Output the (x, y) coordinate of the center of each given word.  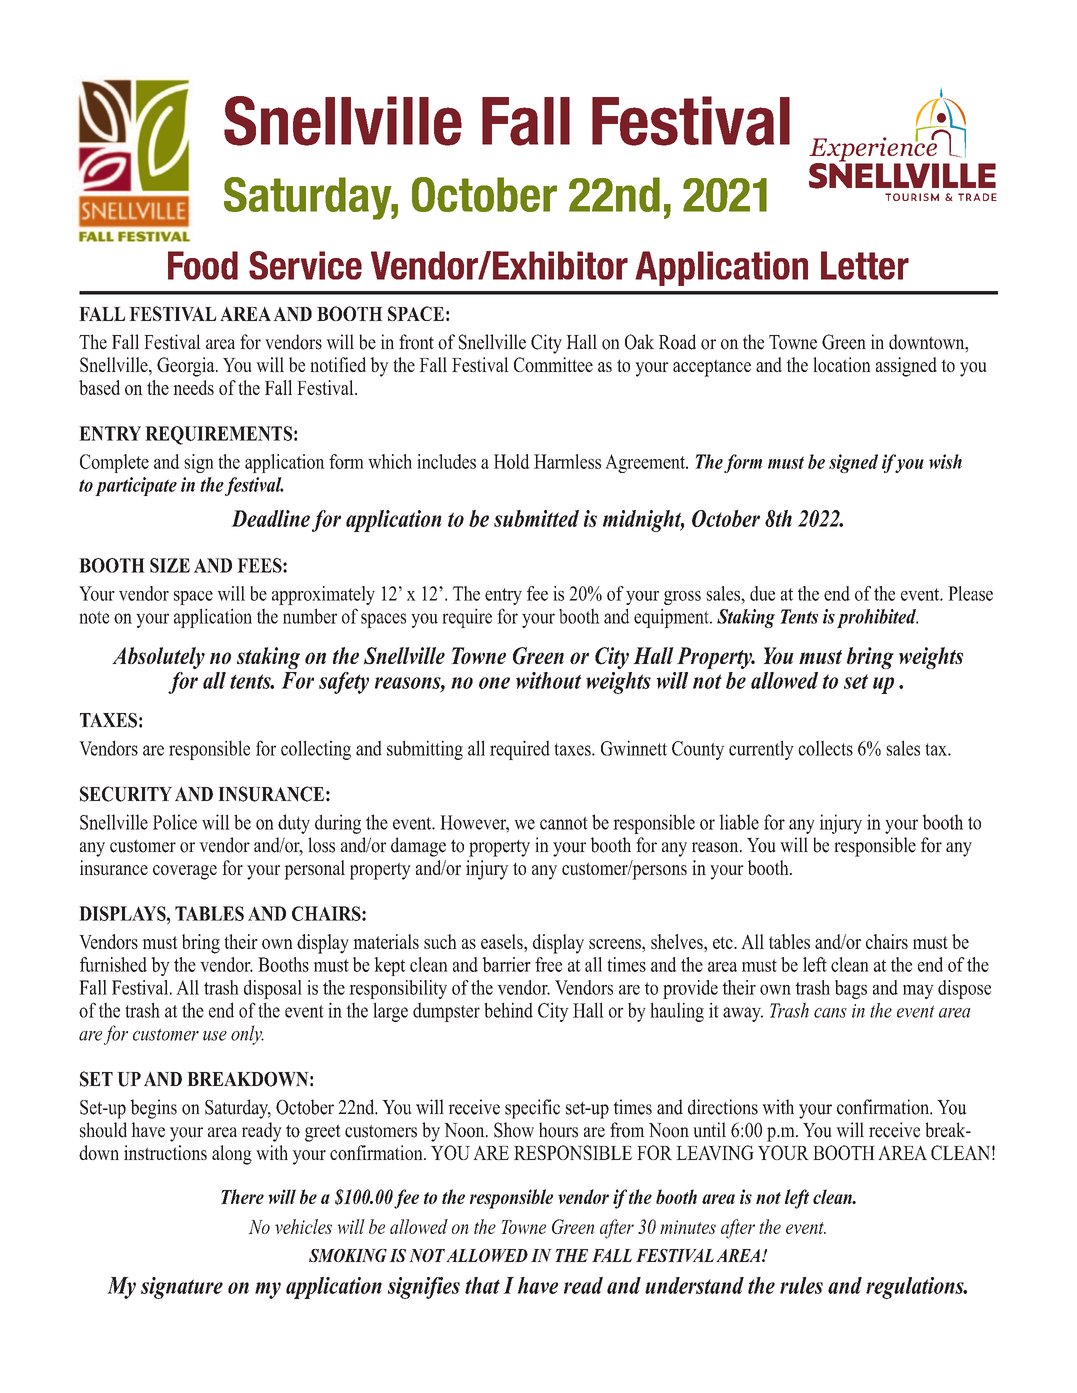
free (548, 964)
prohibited (877, 618)
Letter (865, 265)
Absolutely (158, 658)
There (242, 1196)
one (494, 683)
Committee (553, 364)
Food (203, 265)
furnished (113, 964)
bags (851, 989)
